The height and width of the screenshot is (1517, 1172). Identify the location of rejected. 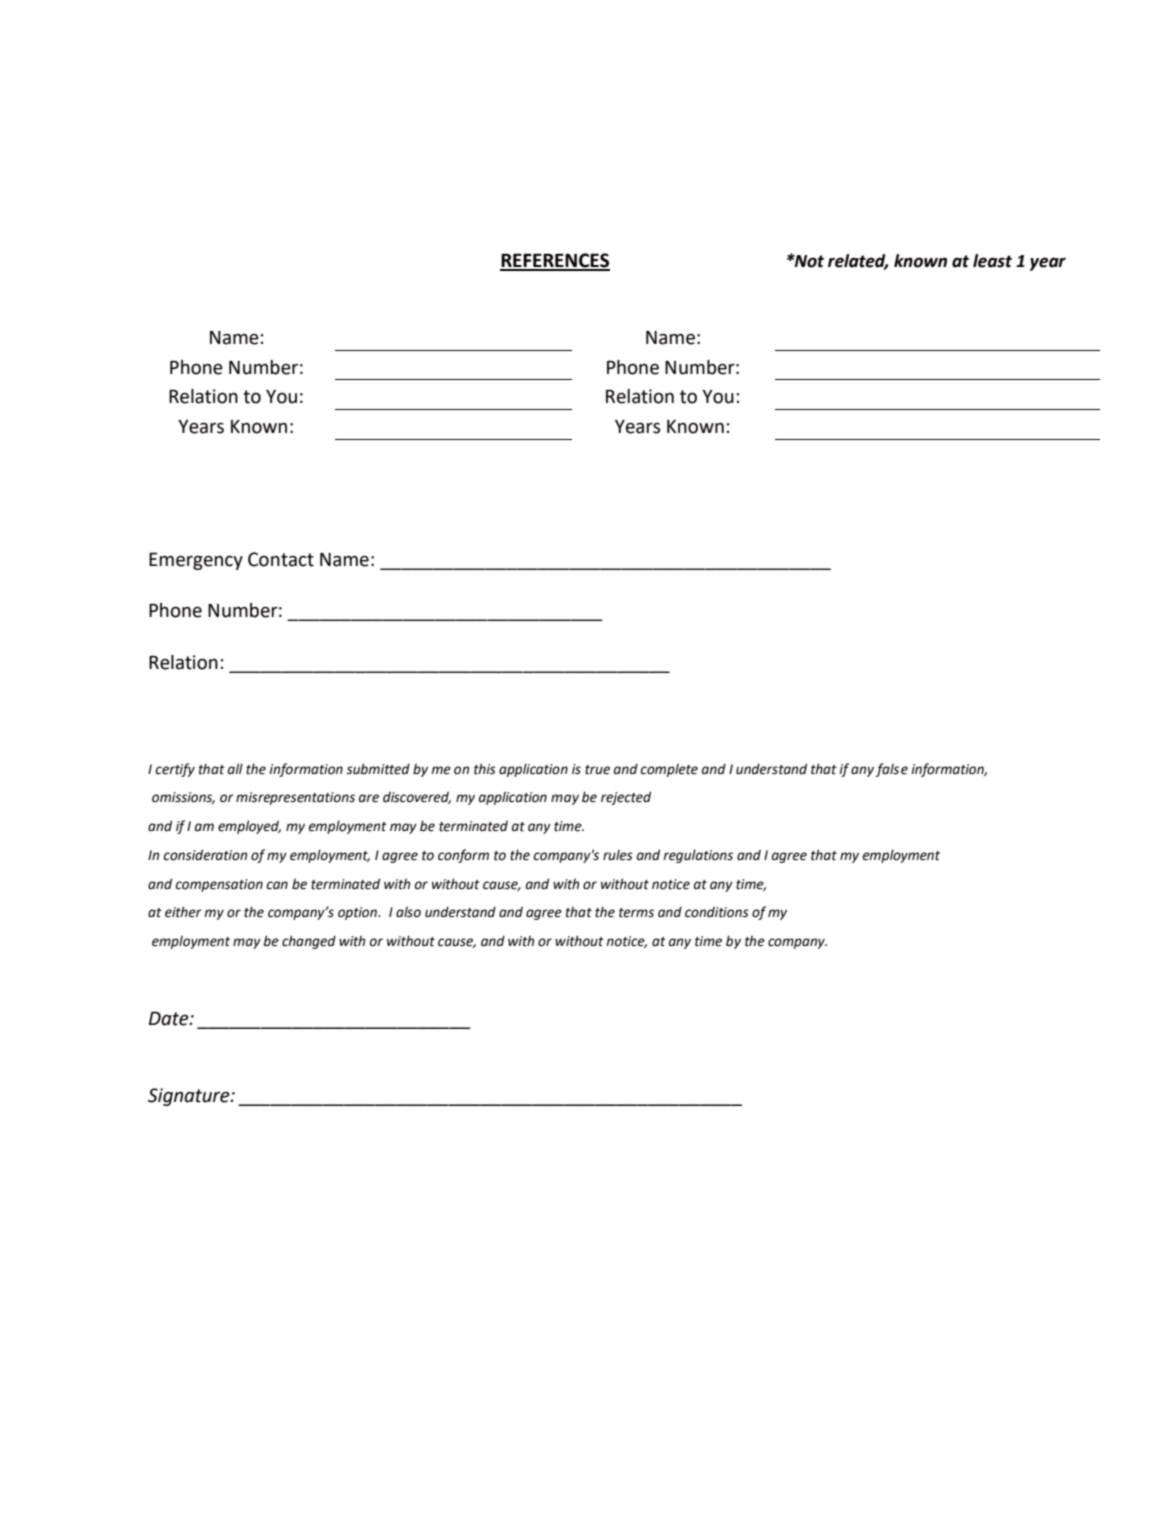
(626, 798).
